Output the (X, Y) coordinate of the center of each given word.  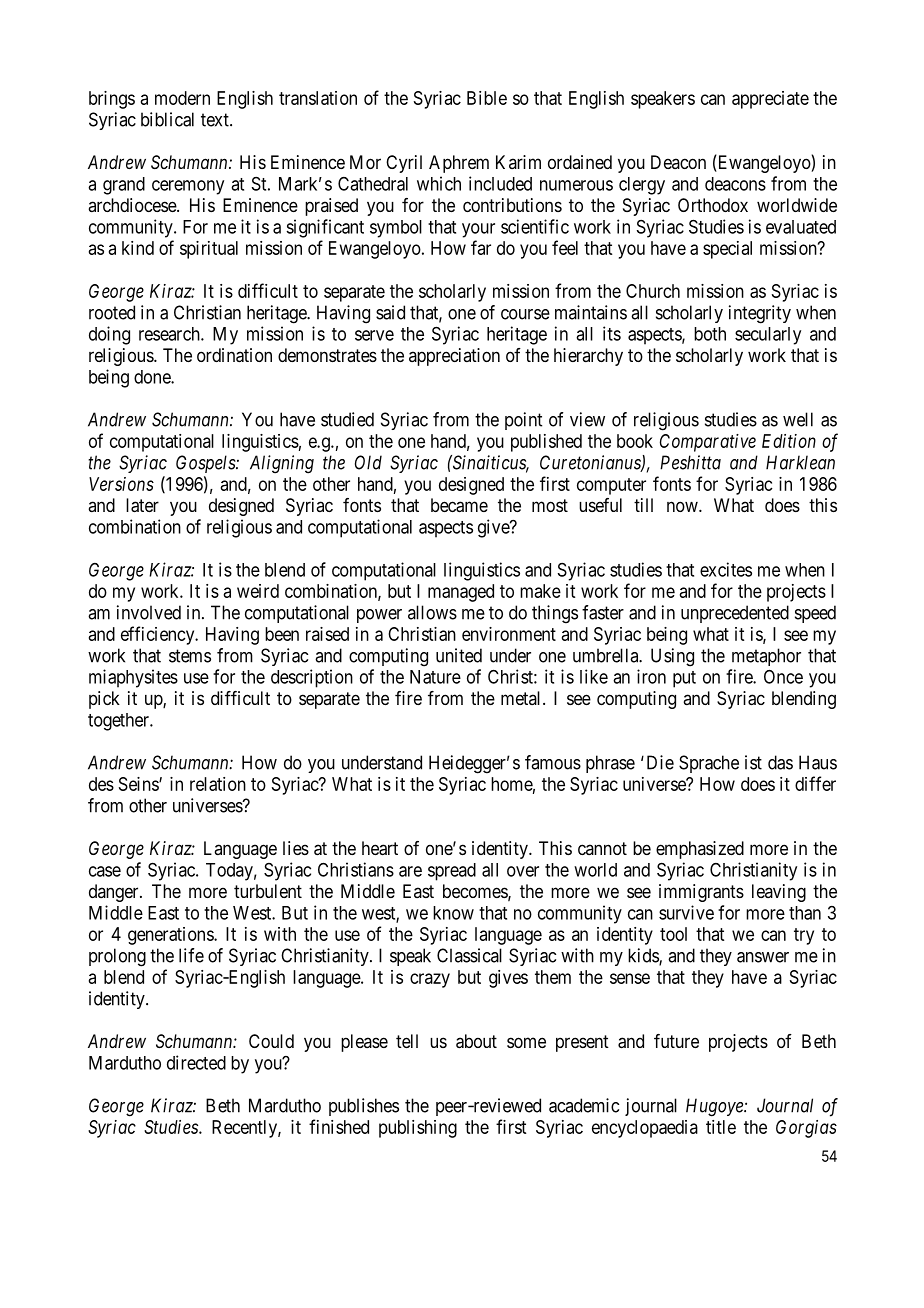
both (710, 334)
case (105, 871)
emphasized (700, 850)
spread (452, 872)
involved (149, 612)
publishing (418, 1129)
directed (196, 1062)
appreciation (454, 357)
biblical (167, 119)
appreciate (770, 100)
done (153, 377)
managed (461, 593)
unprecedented (735, 614)
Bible (487, 98)
